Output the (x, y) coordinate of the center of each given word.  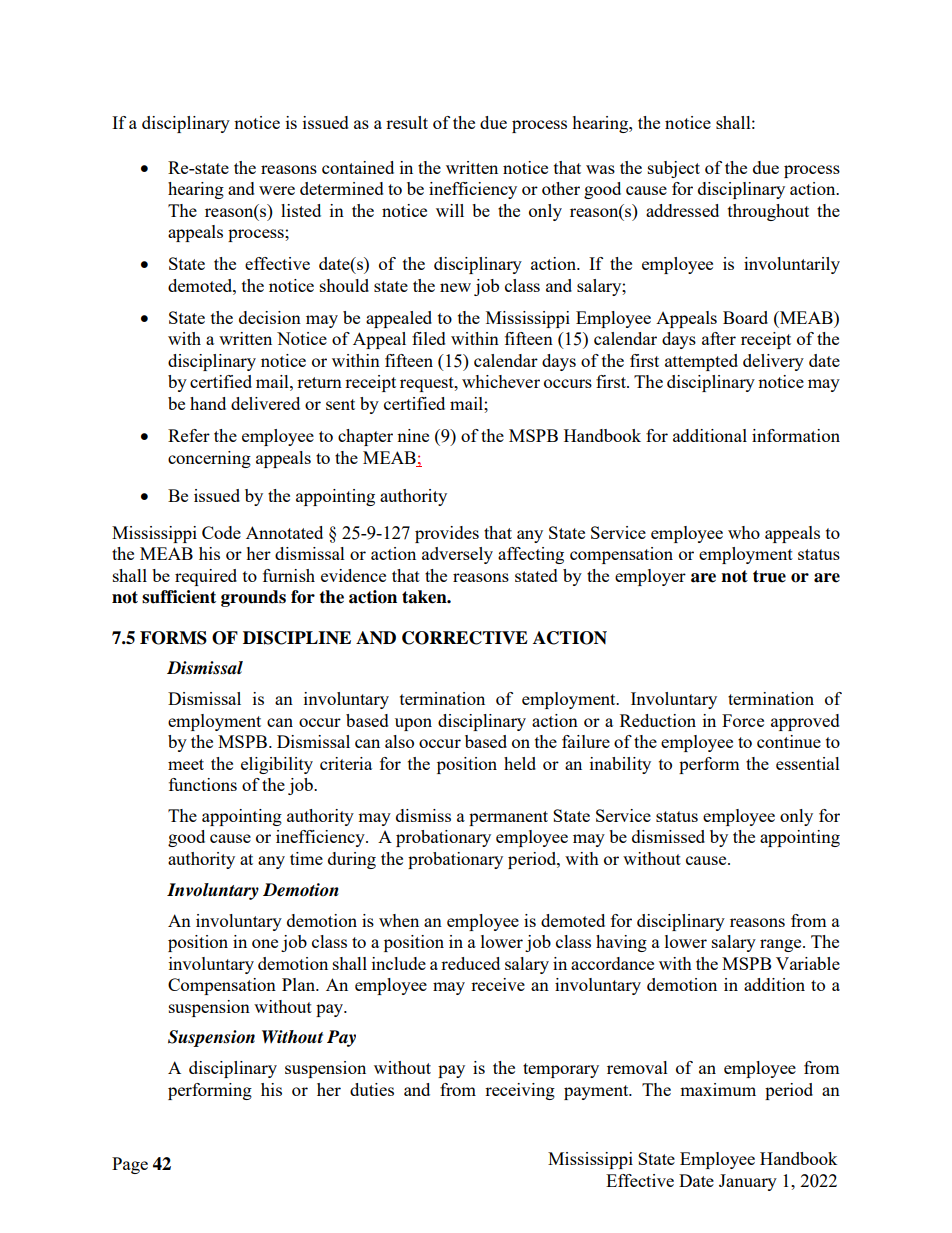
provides (447, 534)
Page (130, 1165)
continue (789, 741)
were (277, 190)
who (744, 532)
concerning (209, 459)
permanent (508, 818)
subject (674, 169)
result (407, 122)
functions (203, 784)
